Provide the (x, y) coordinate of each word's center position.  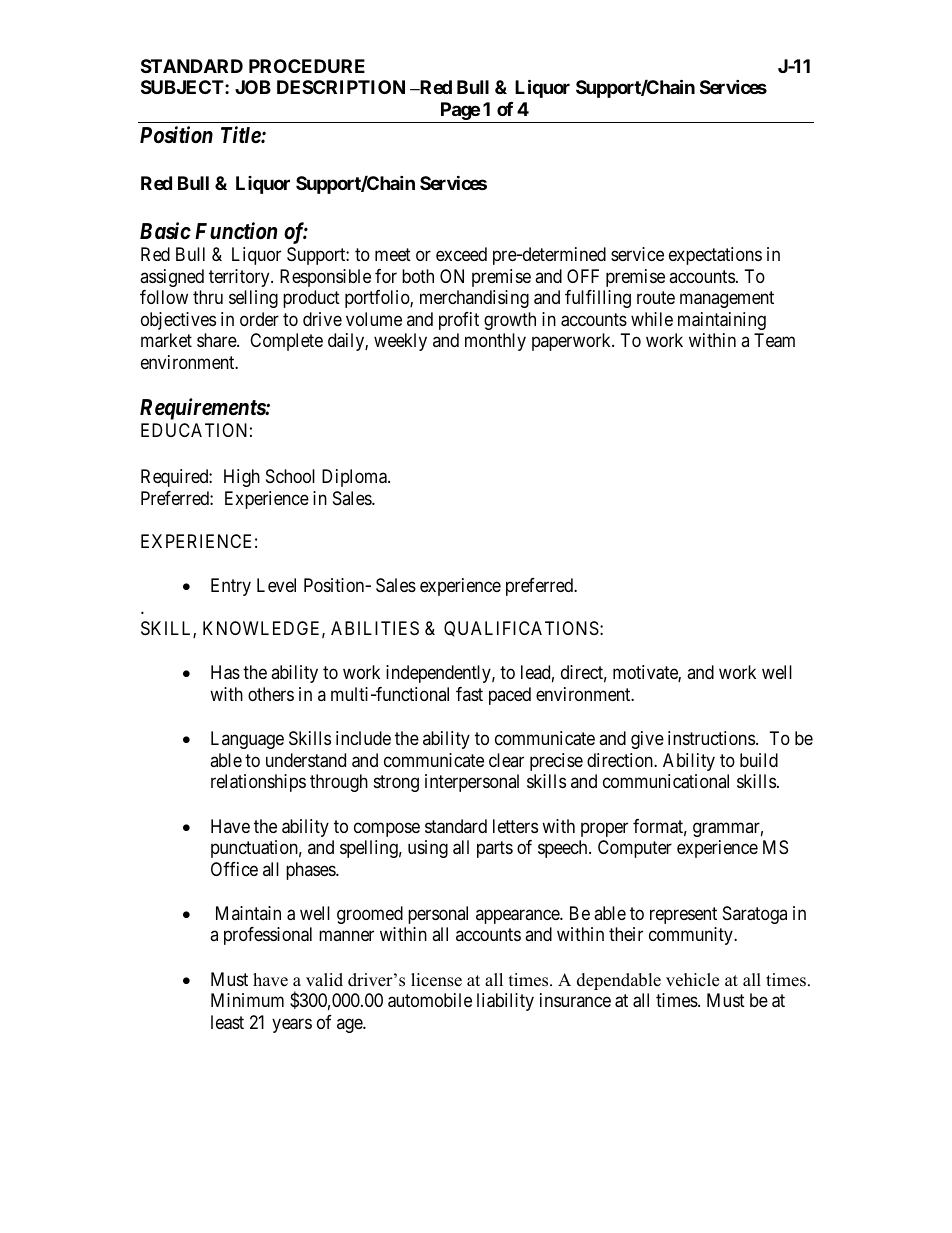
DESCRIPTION (341, 87)
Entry (231, 587)
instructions (711, 738)
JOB (253, 87)
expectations (715, 256)
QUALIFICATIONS (521, 629)
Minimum (247, 1000)
